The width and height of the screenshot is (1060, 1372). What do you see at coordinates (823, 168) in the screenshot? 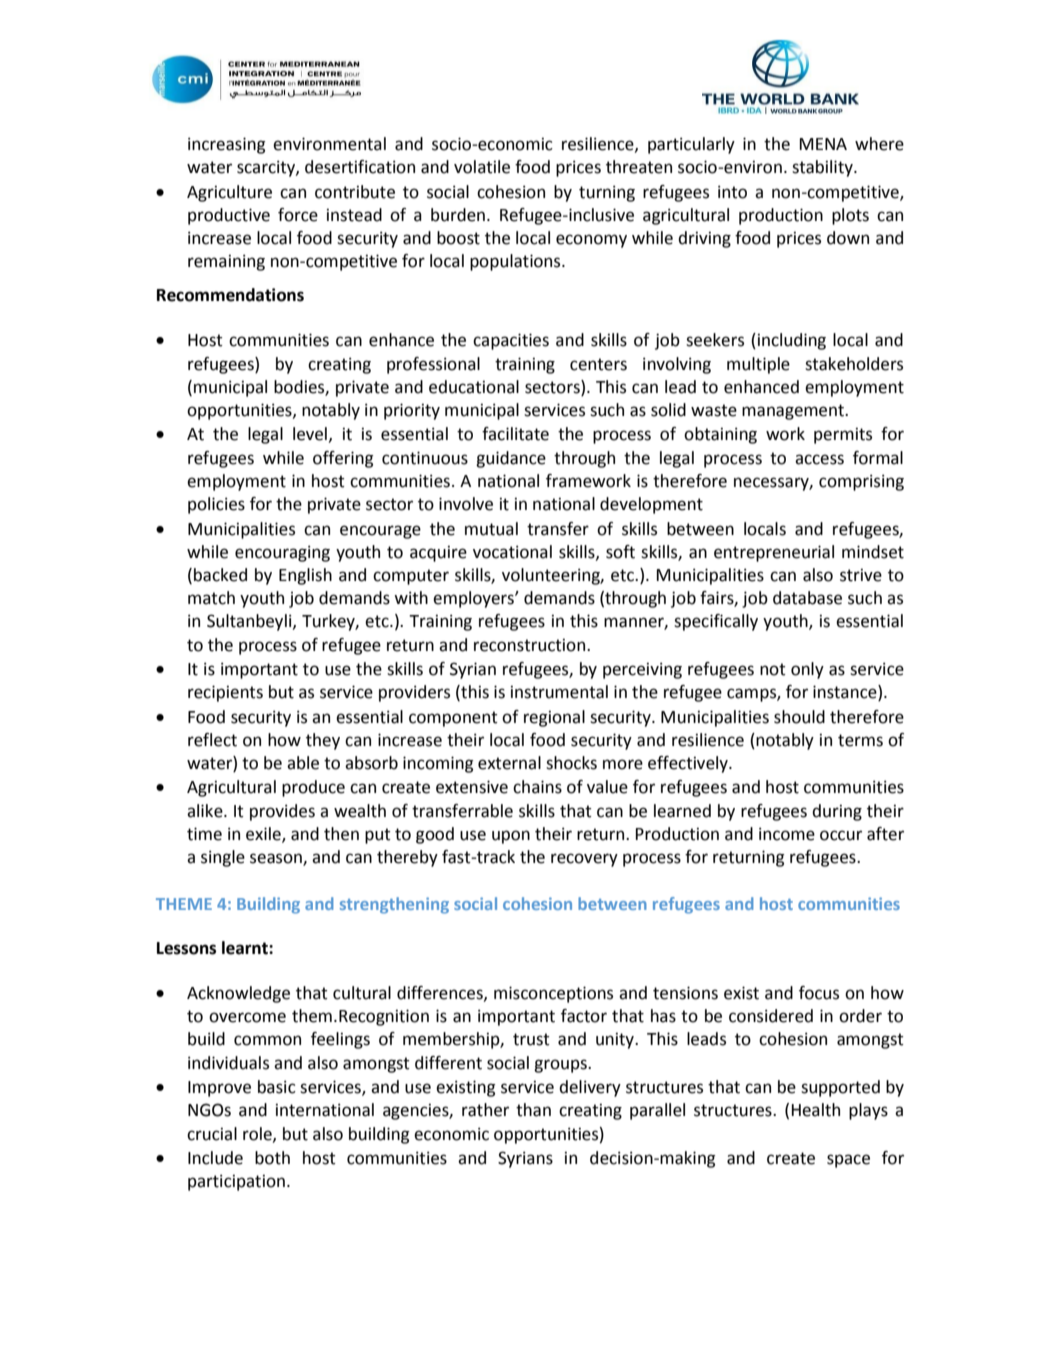
I see `stability` at bounding box center [823, 168].
